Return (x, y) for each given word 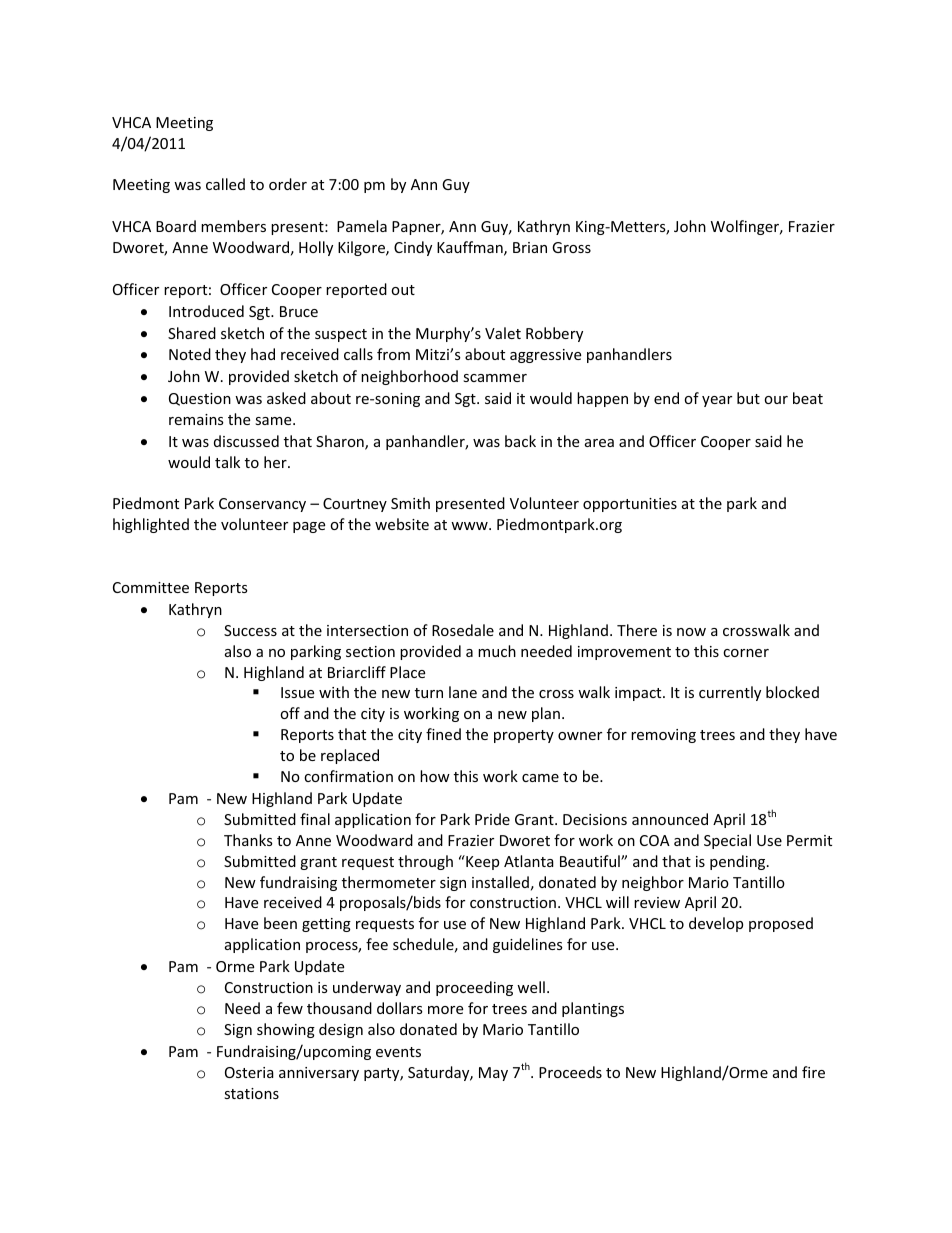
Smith (410, 503)
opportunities (630, 505)
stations (251, 1093)
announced (670, 819)
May (493, 1074)
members (233, 226)
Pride (492, 819)
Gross (571, 247)
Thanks (248, 840)
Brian (530, 247)
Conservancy (262, 505)
